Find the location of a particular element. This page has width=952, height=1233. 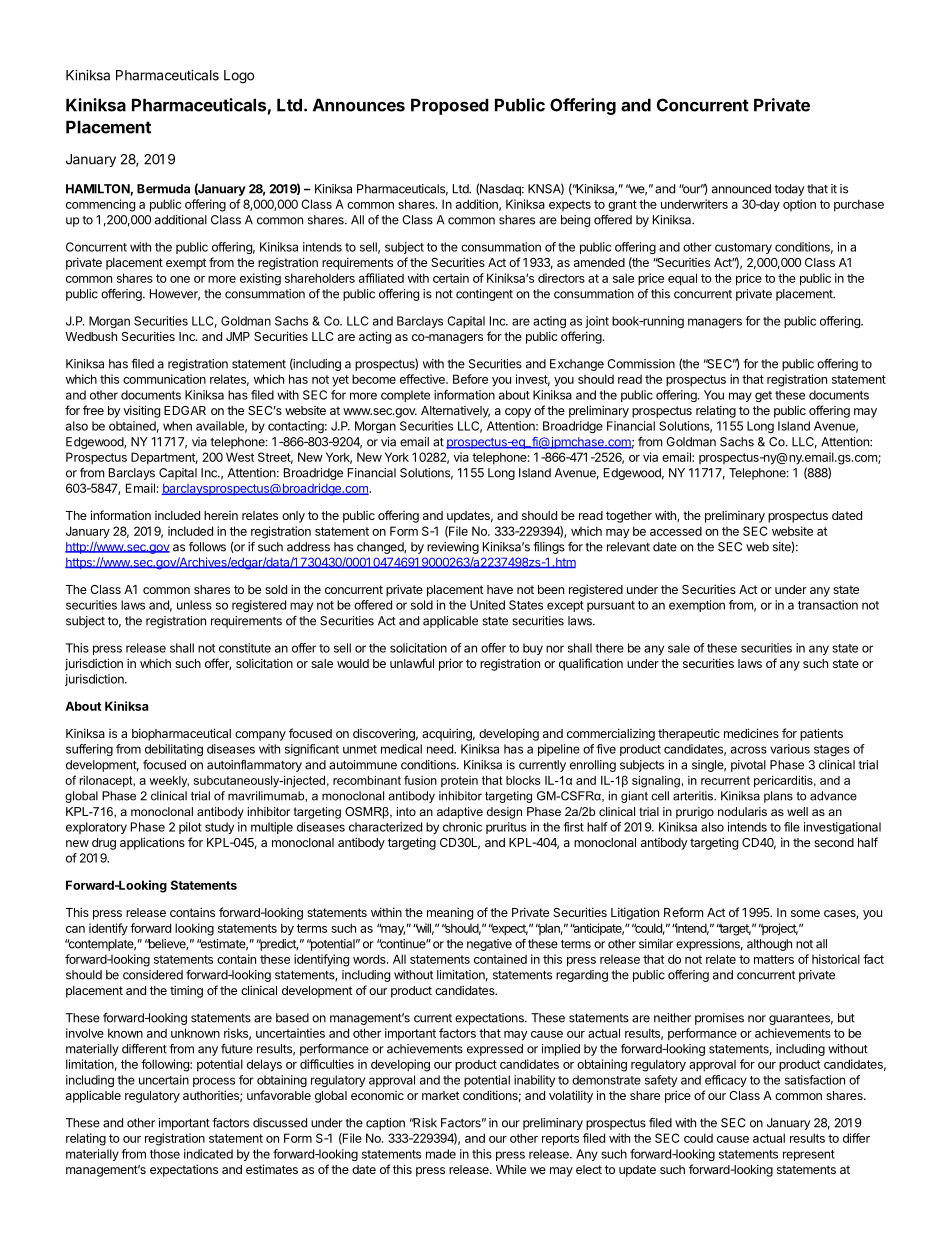

Logo is located at coordinates (239, 77).
